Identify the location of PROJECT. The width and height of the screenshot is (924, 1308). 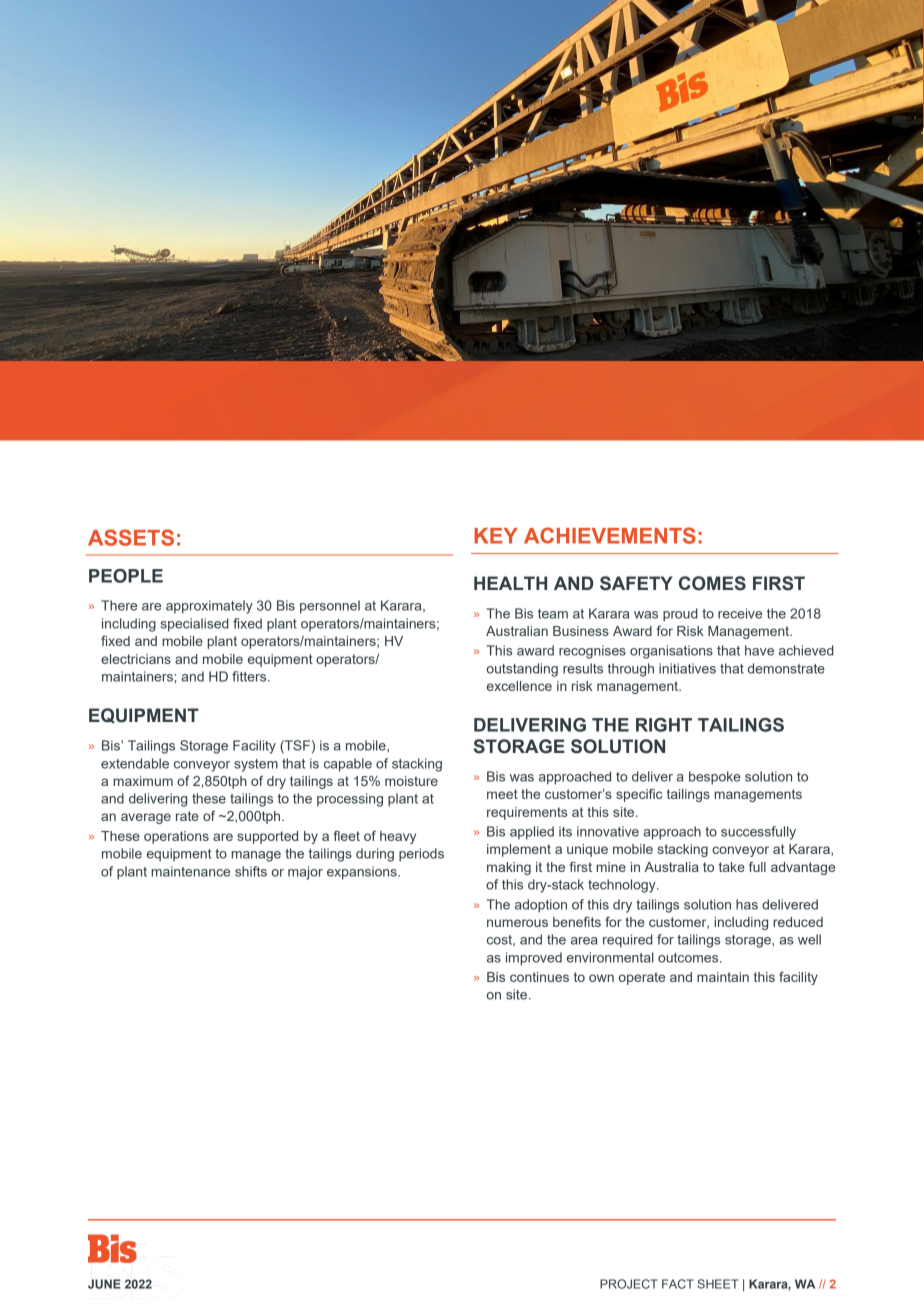
(629, 1284).
